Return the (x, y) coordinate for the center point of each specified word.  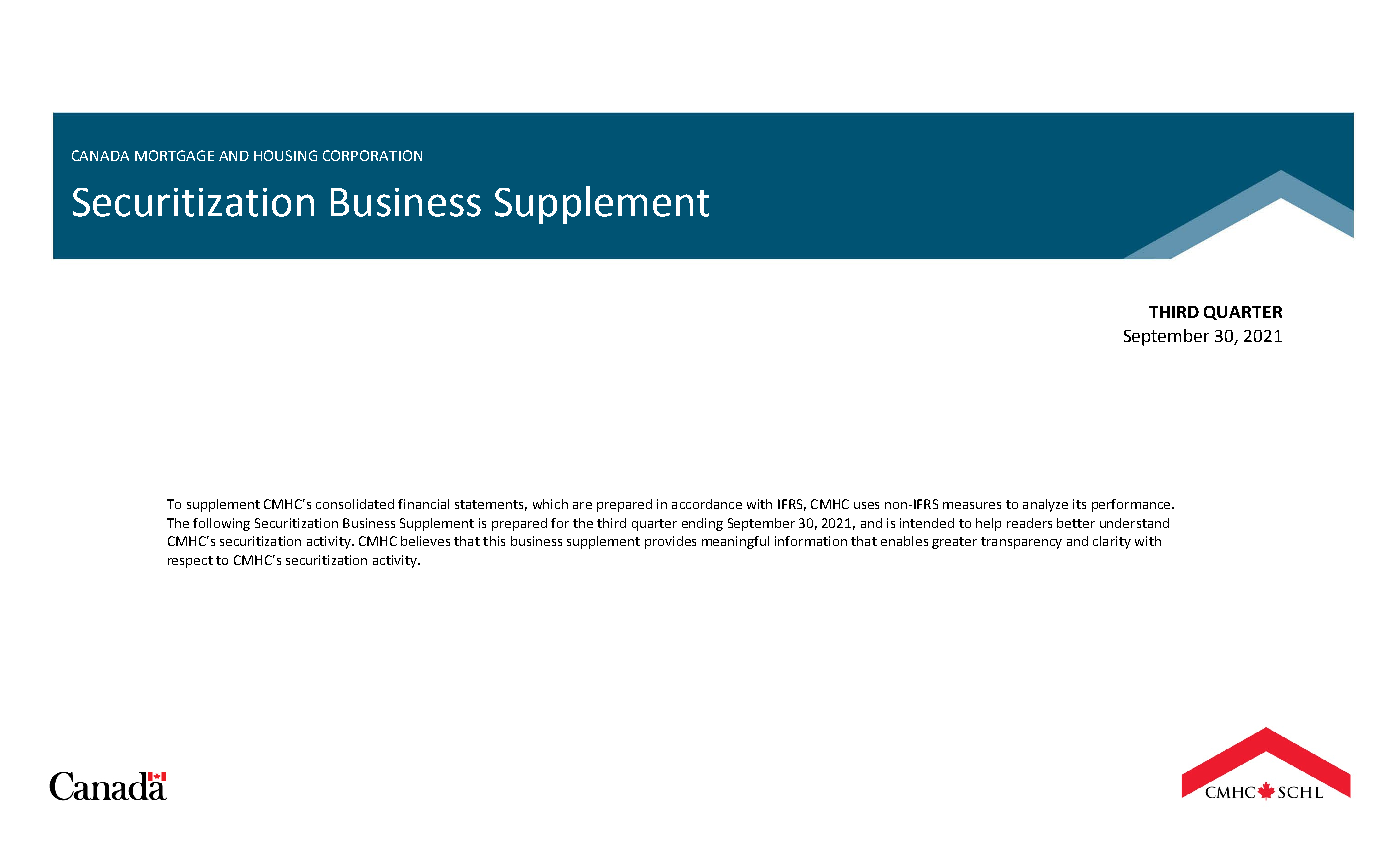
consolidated (355, 504)
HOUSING (285, 155)
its (1079, 504)
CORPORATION (372, 155)
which (550, 504)
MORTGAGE (174, 155)
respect (190, 562)
